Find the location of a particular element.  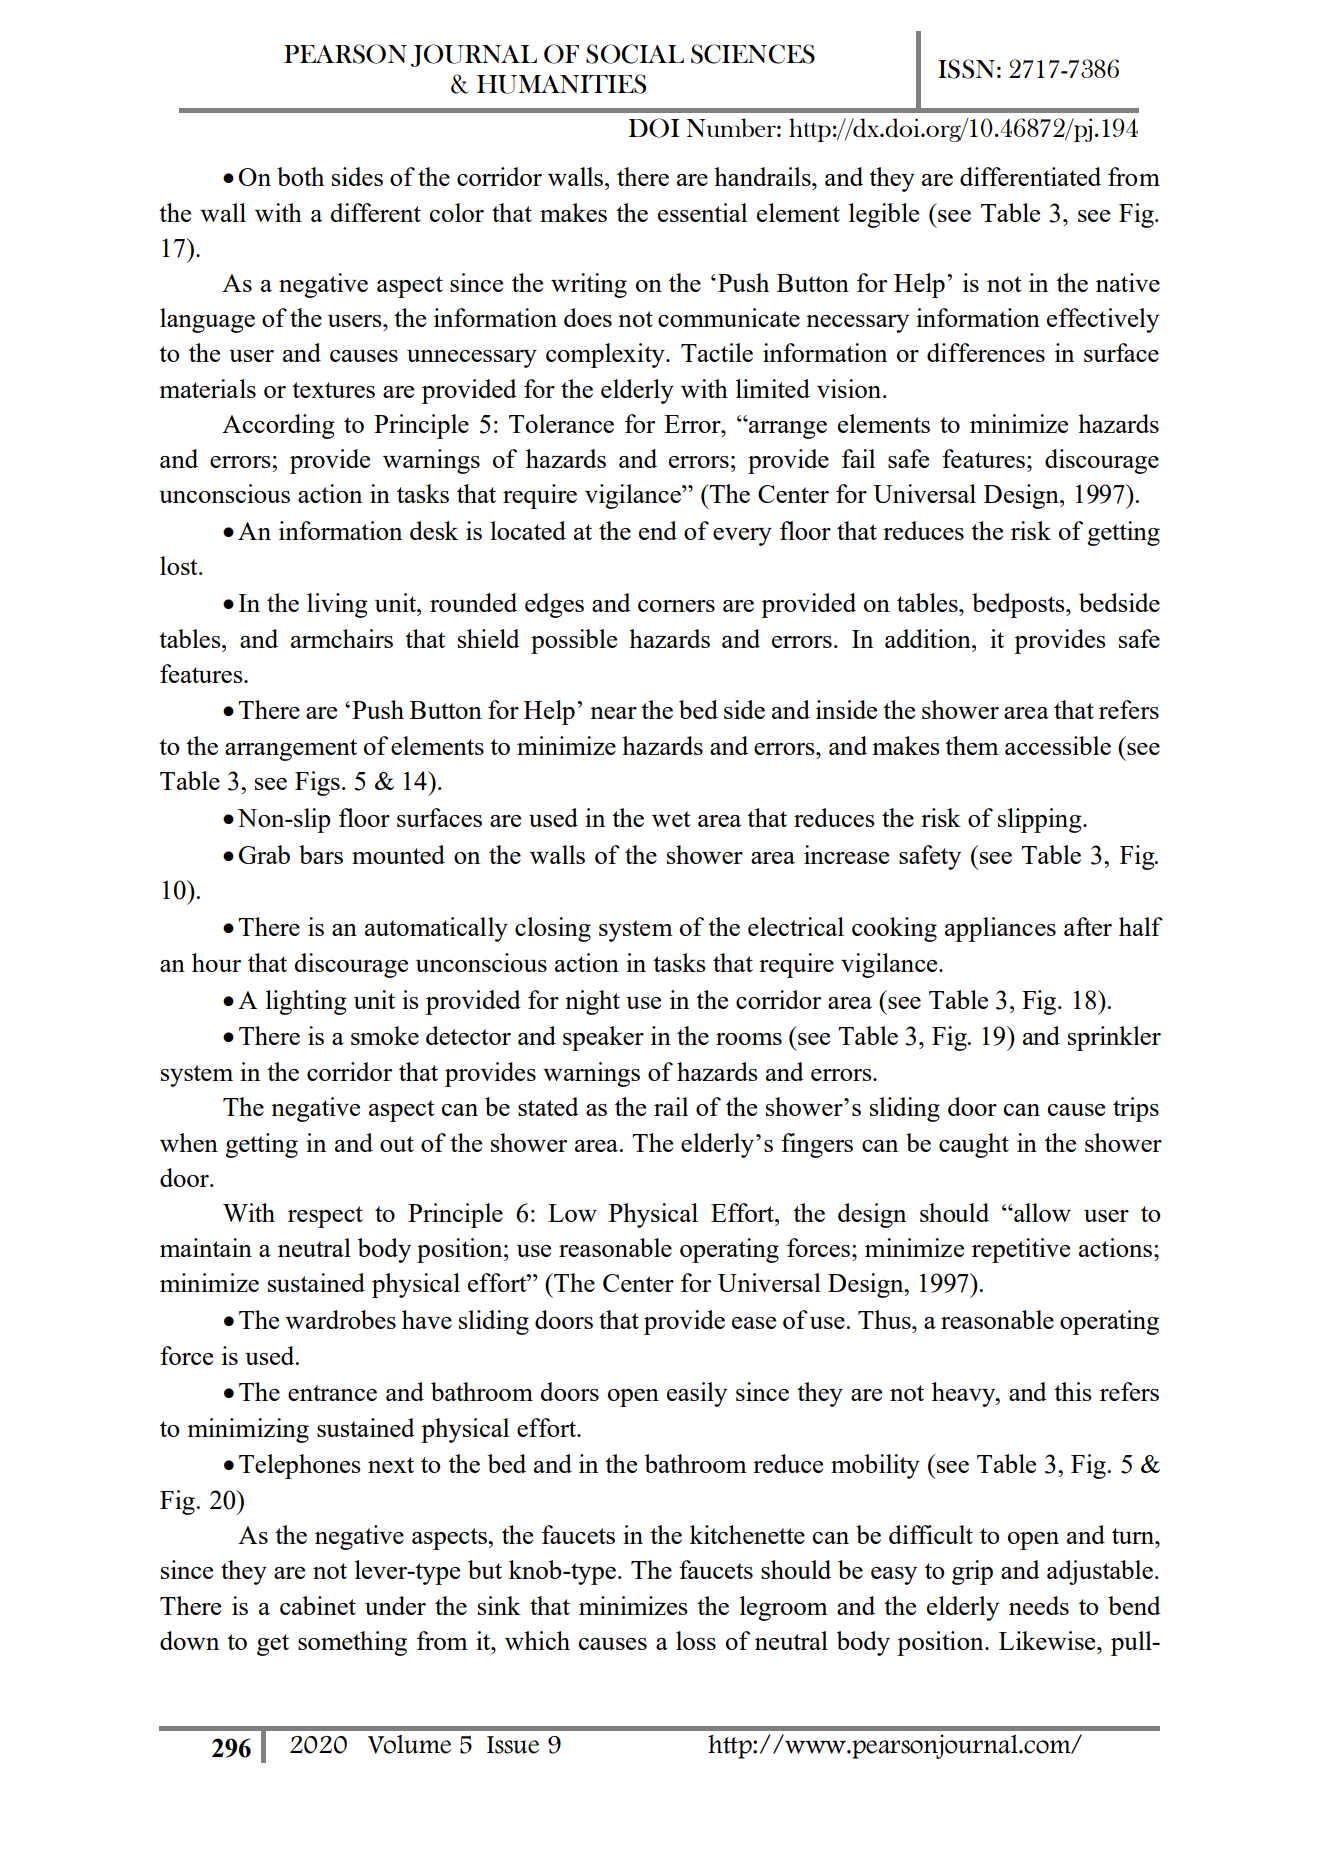

ISSN is located at coordinates (966, 69).
